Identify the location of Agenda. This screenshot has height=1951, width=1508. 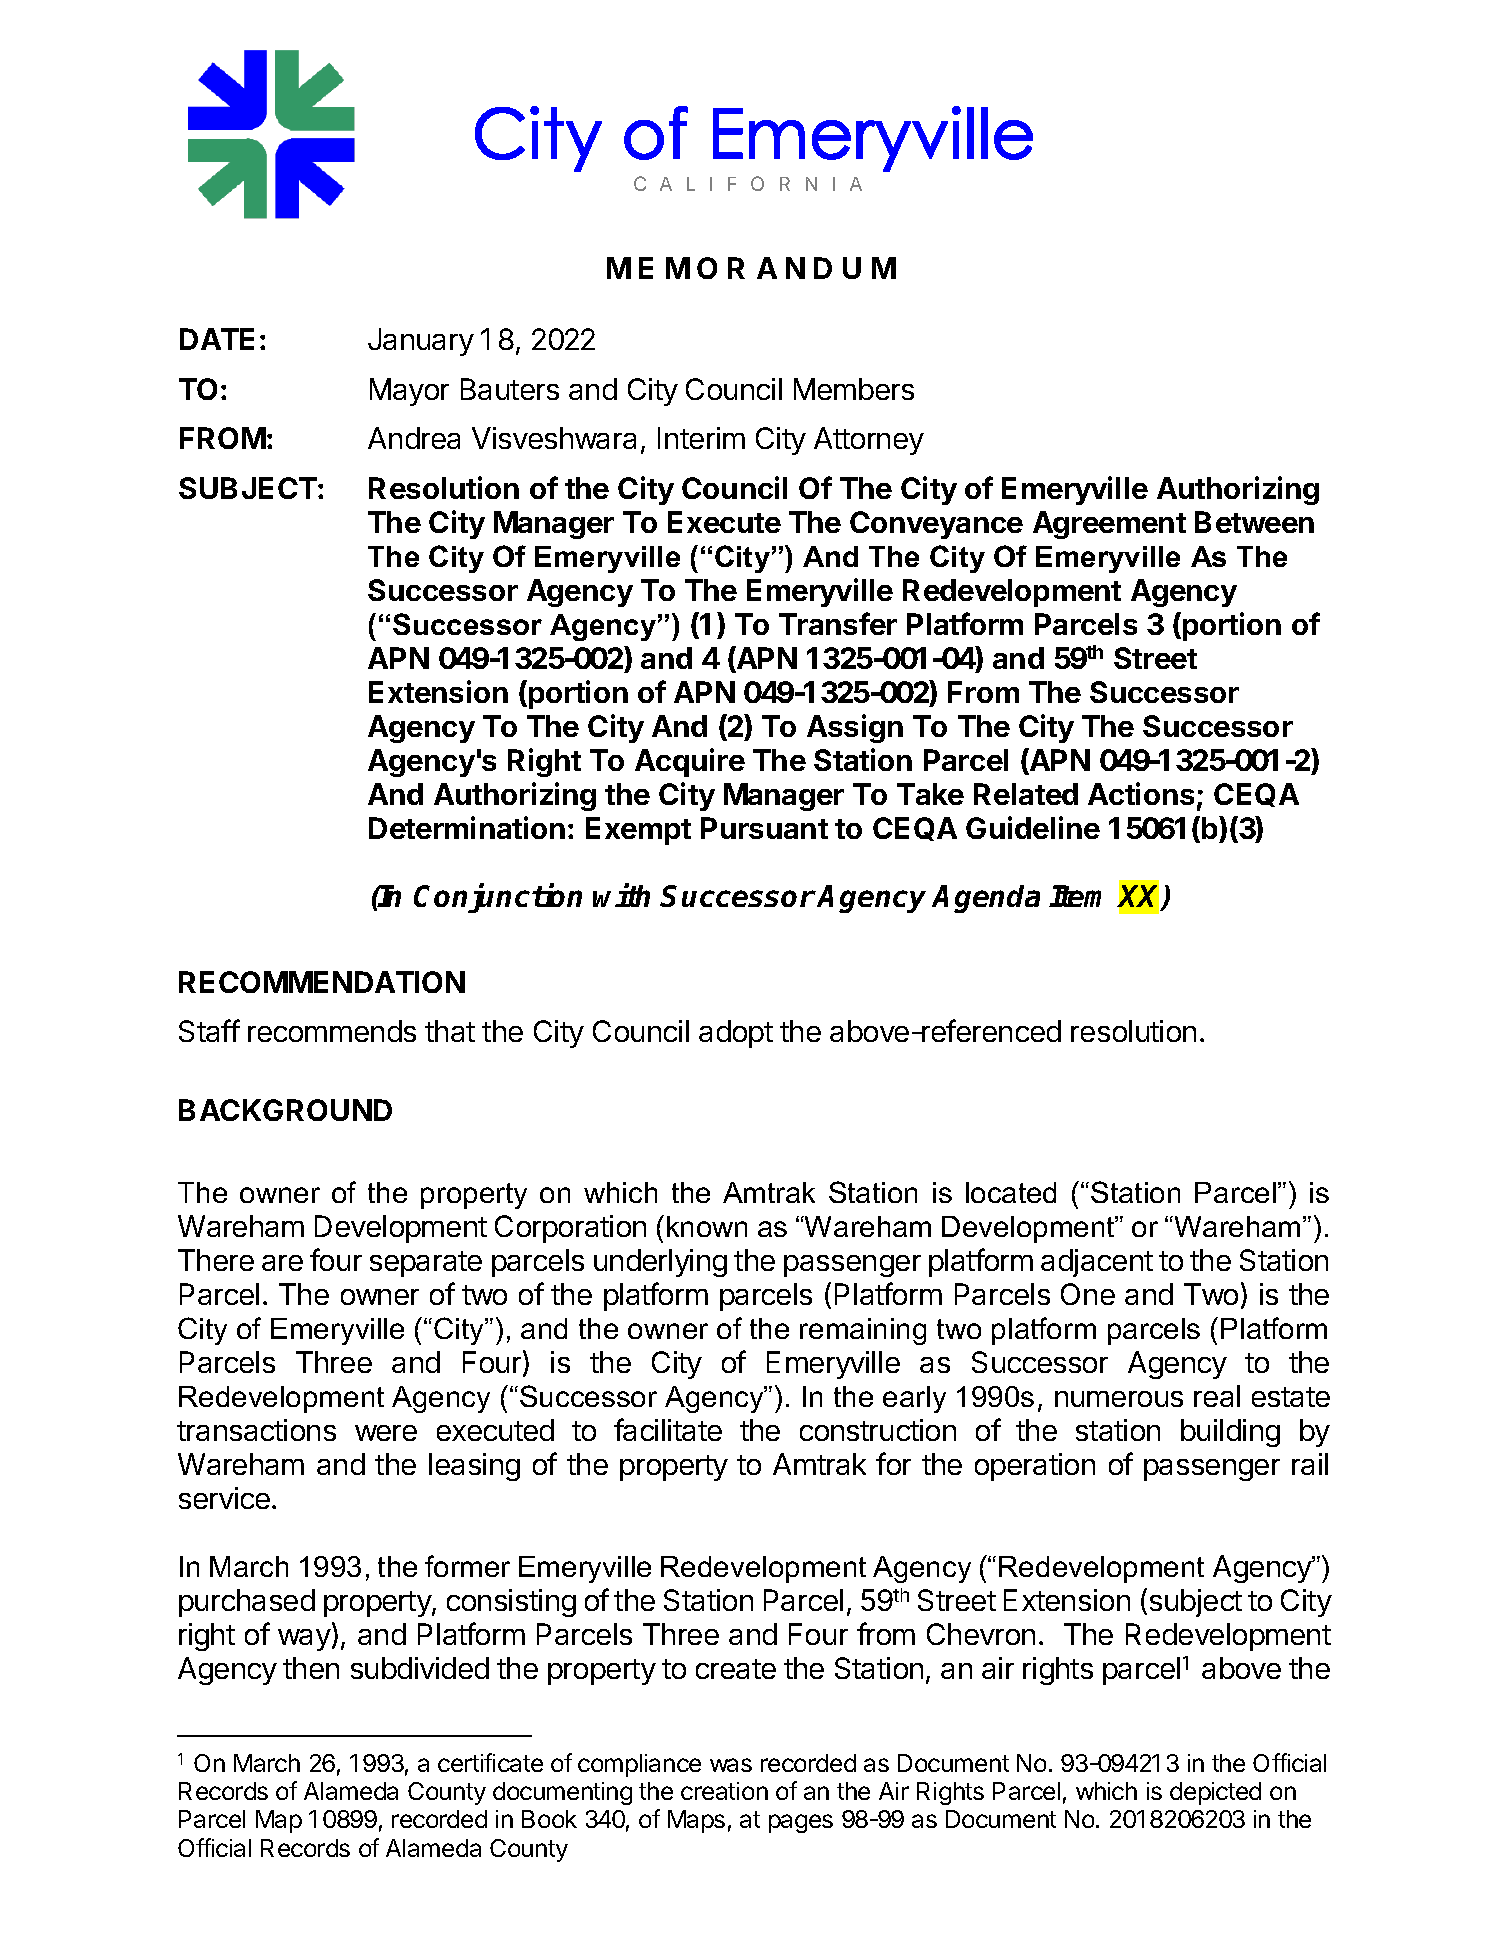
(986, 899).
